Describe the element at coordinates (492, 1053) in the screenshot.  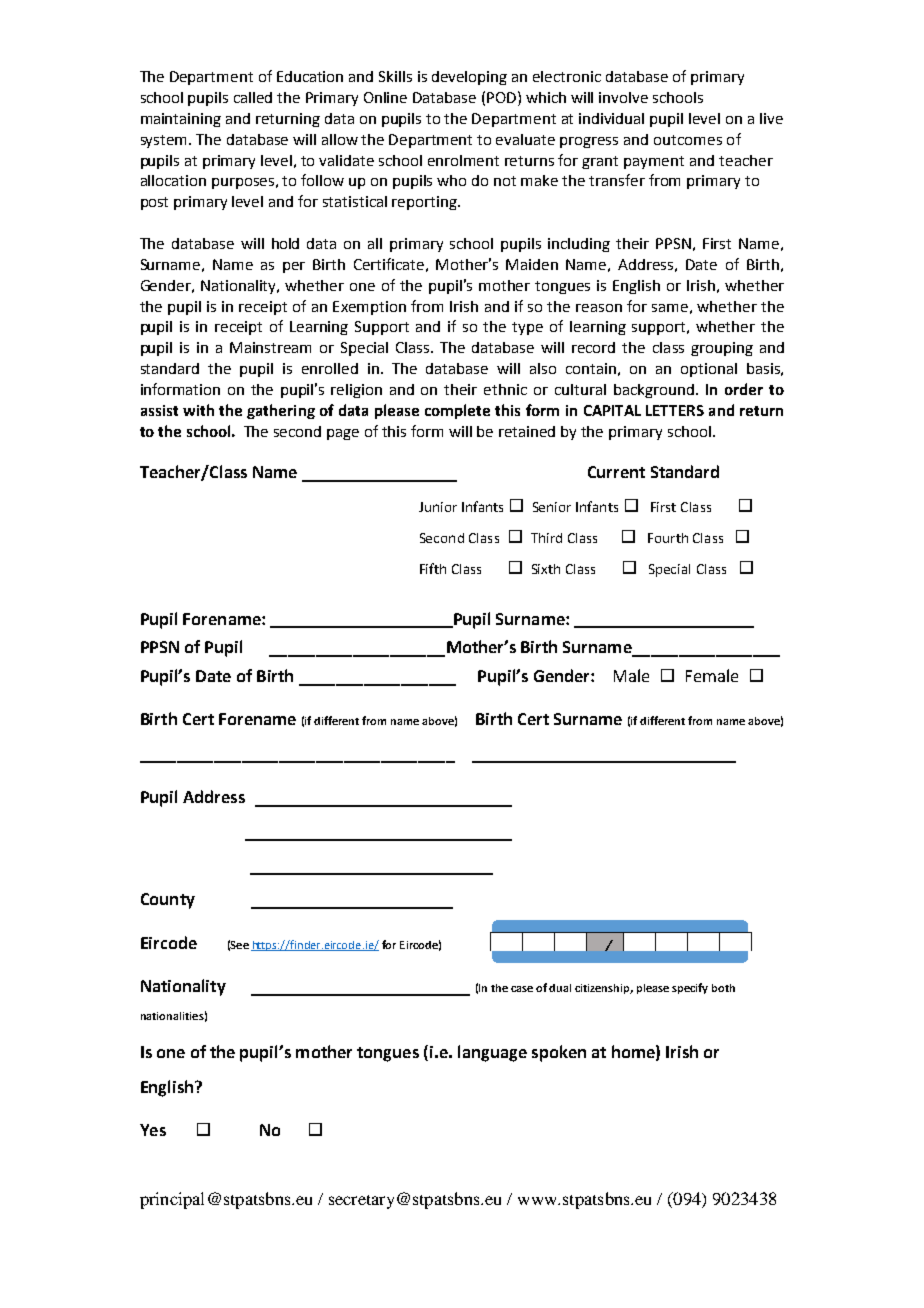
I see `language` at that location.
